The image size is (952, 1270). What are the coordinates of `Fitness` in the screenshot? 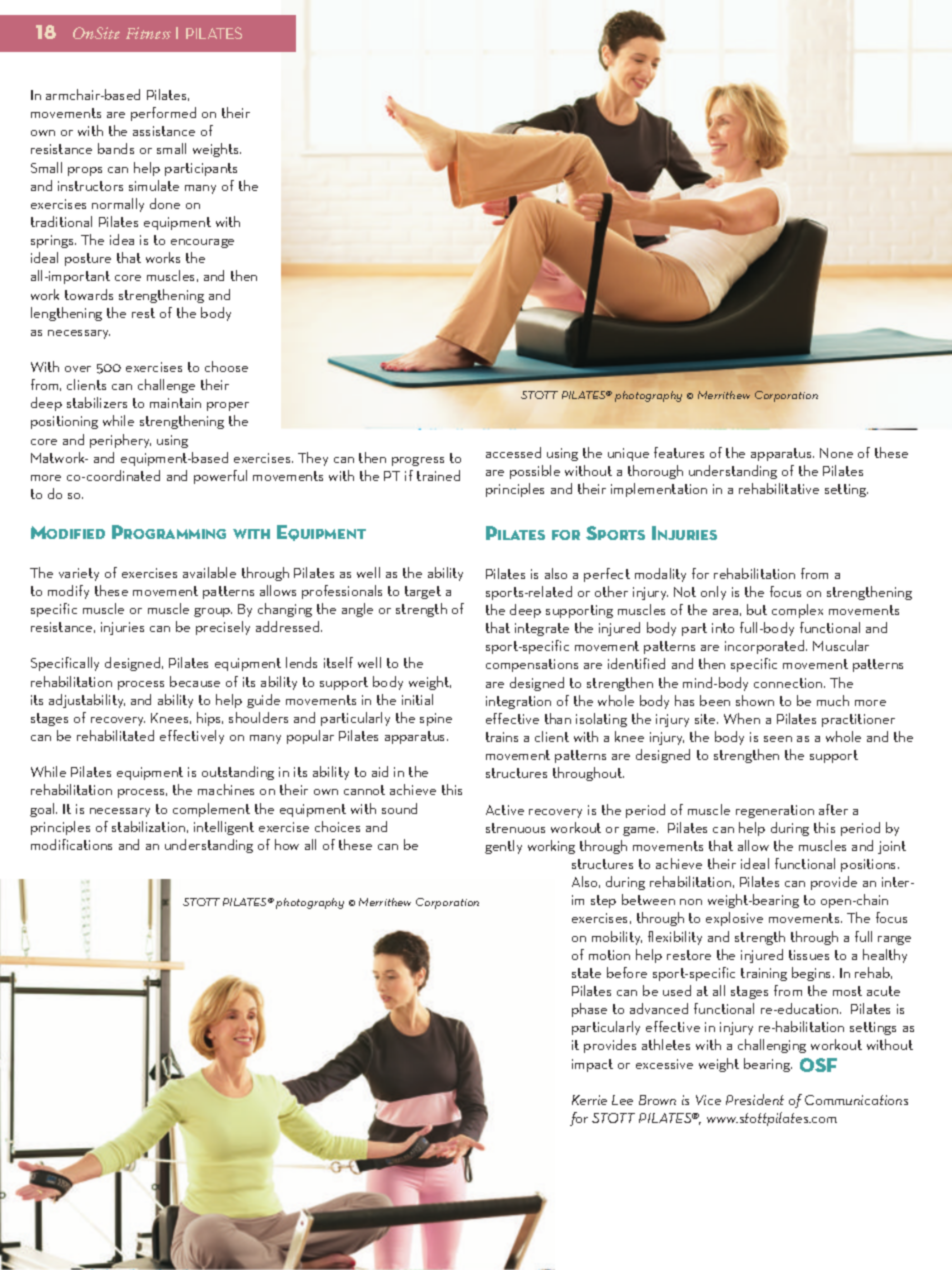 It's located at (148, 33).
